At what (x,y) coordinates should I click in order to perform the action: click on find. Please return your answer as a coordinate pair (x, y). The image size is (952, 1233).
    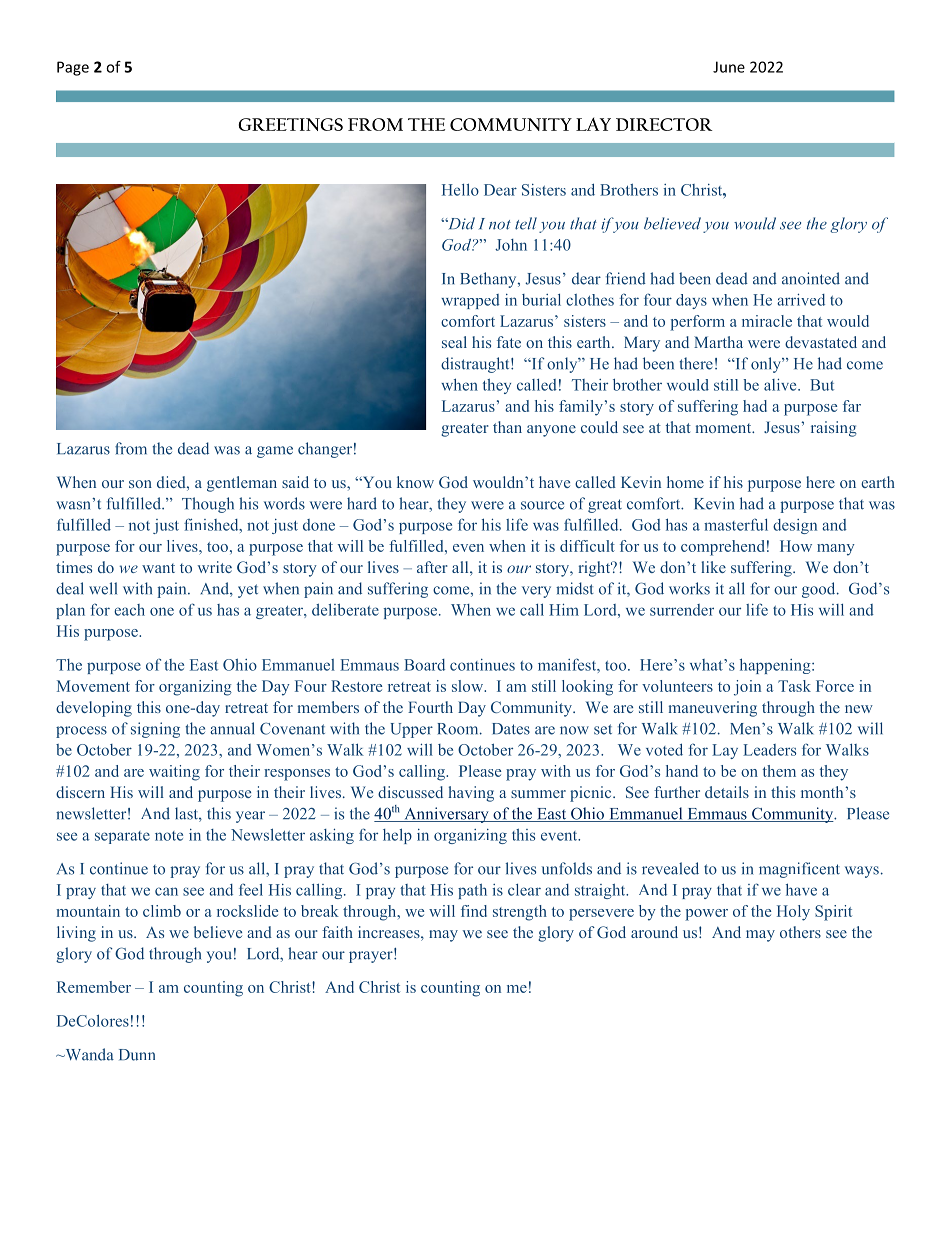
    Looking at the image, I should click on (474, 911).
